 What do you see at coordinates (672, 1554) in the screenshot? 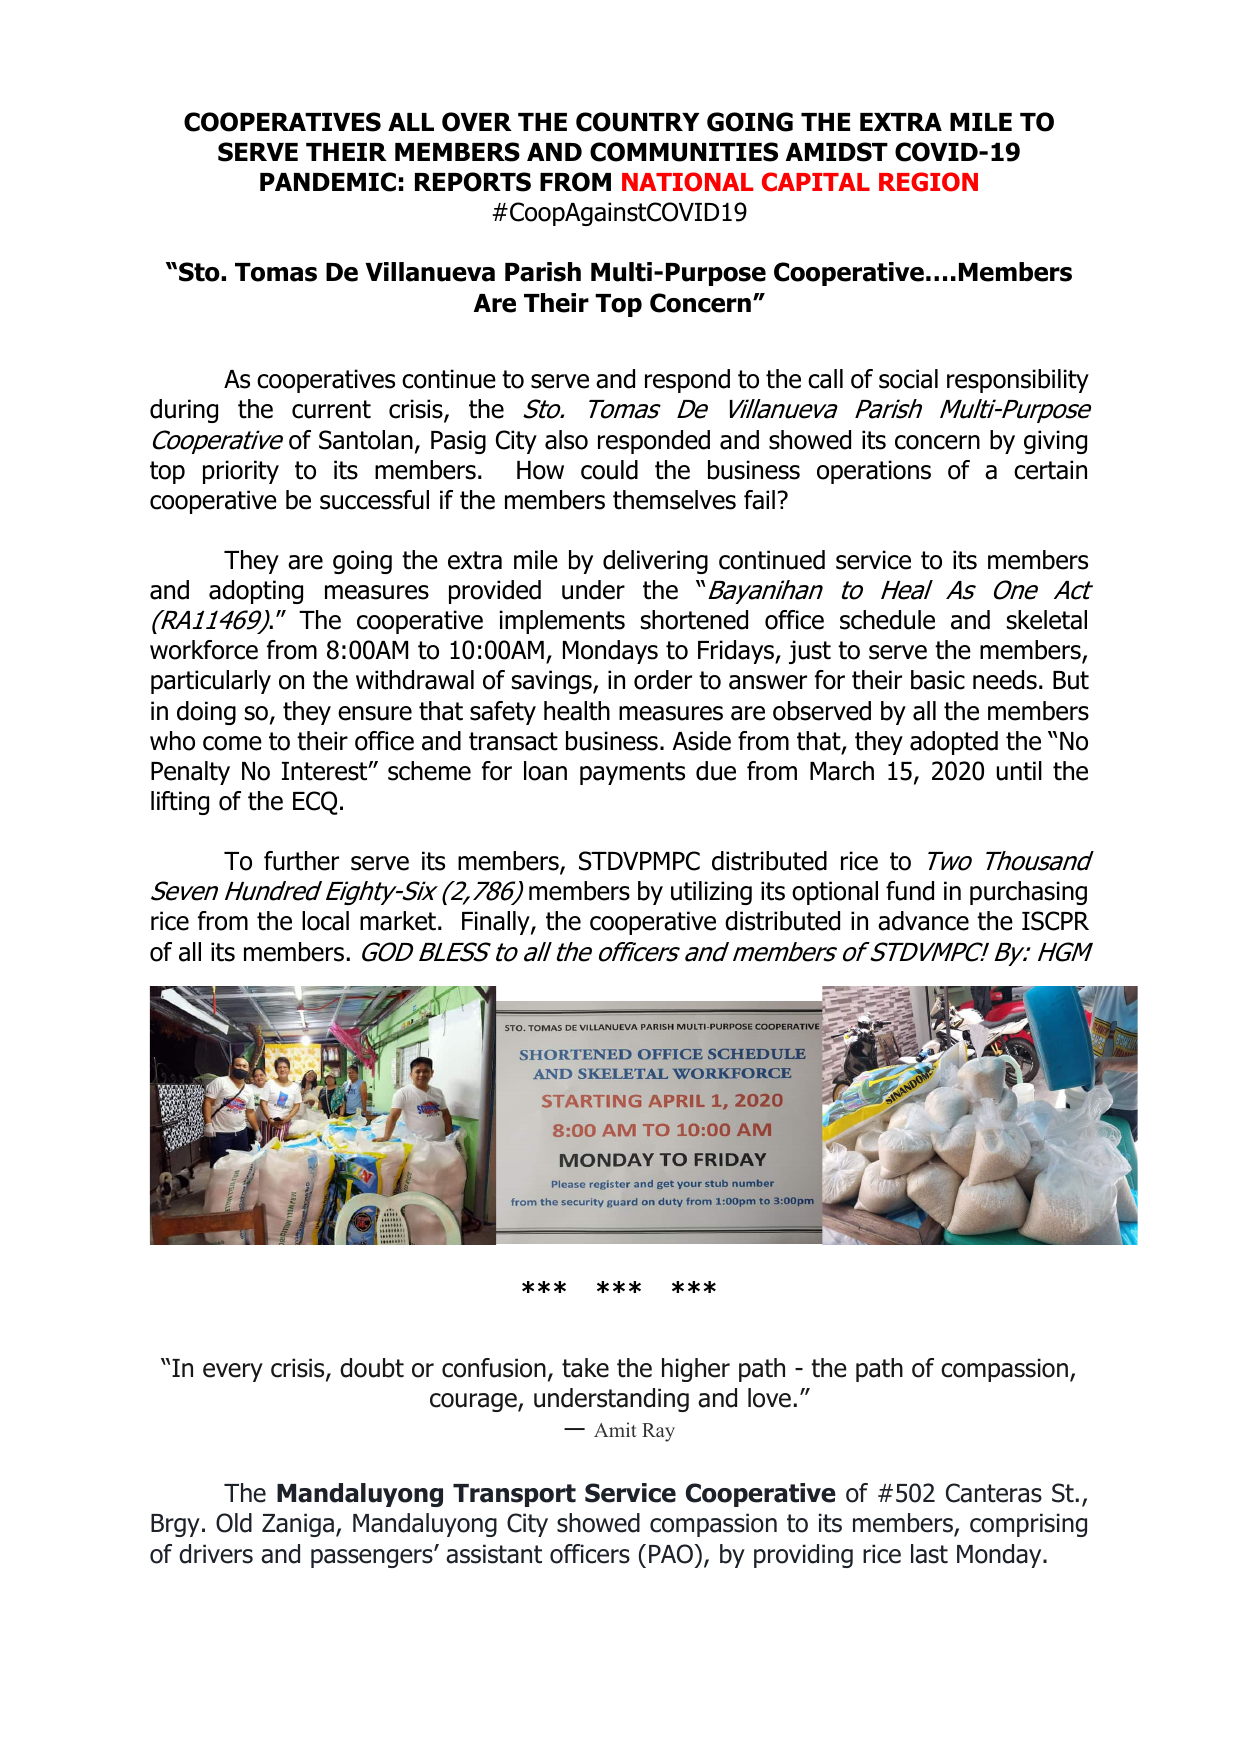
I see `PAO` at bounding box center [672, 1554].
